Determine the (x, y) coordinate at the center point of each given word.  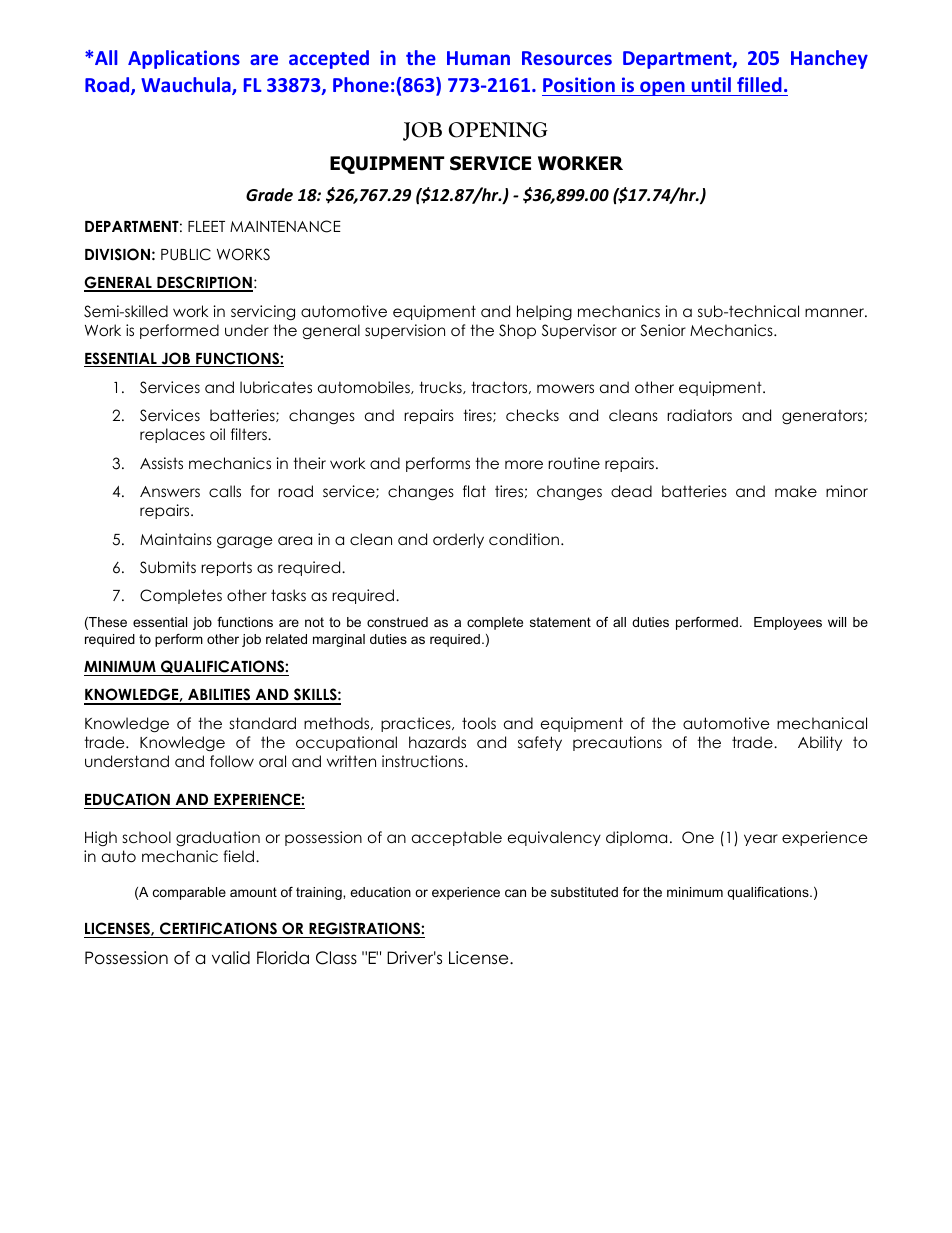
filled (759, 84)
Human (478, 58)
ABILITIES (219, 696)
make (796, 491)
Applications (184, 59)
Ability (820, 743)
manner (835, 312)
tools (479, 723)
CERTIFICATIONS (218, 930)
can (515, 893)
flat (474, 491)
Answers (170, 492)
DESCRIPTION (204, 284)
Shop (517, 331)
